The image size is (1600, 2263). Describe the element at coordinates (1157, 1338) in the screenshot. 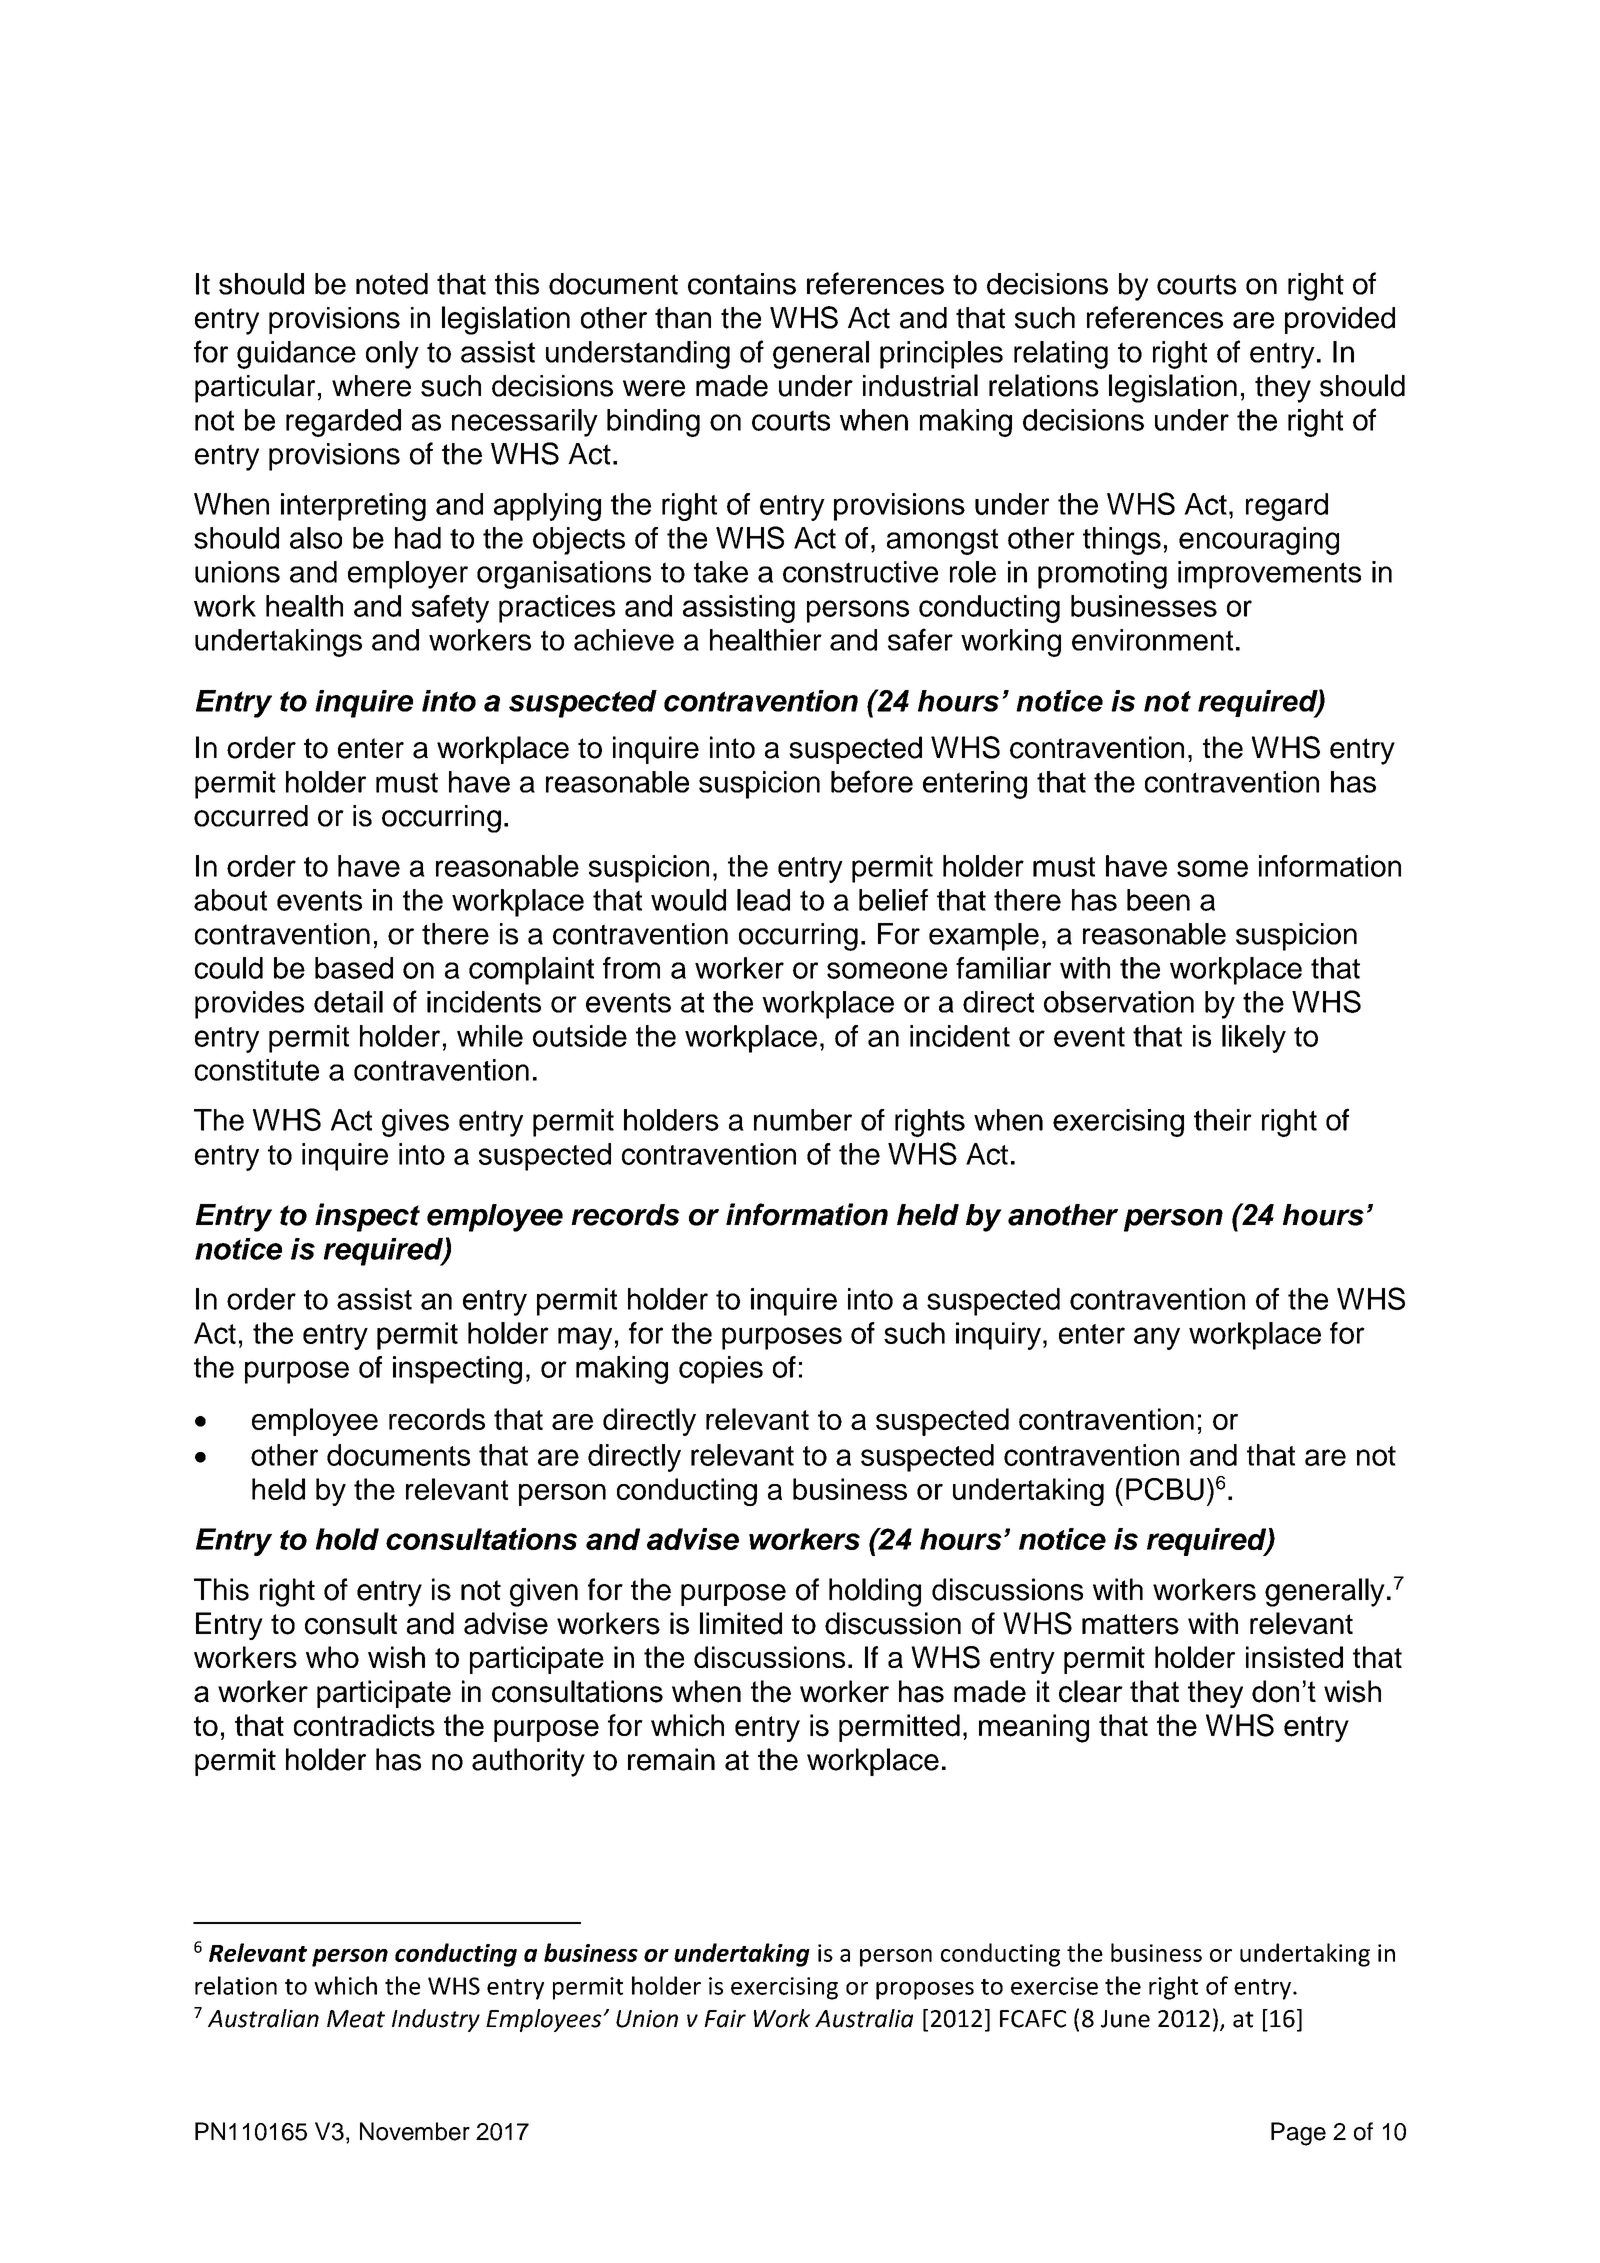

I see `any` at that location.
